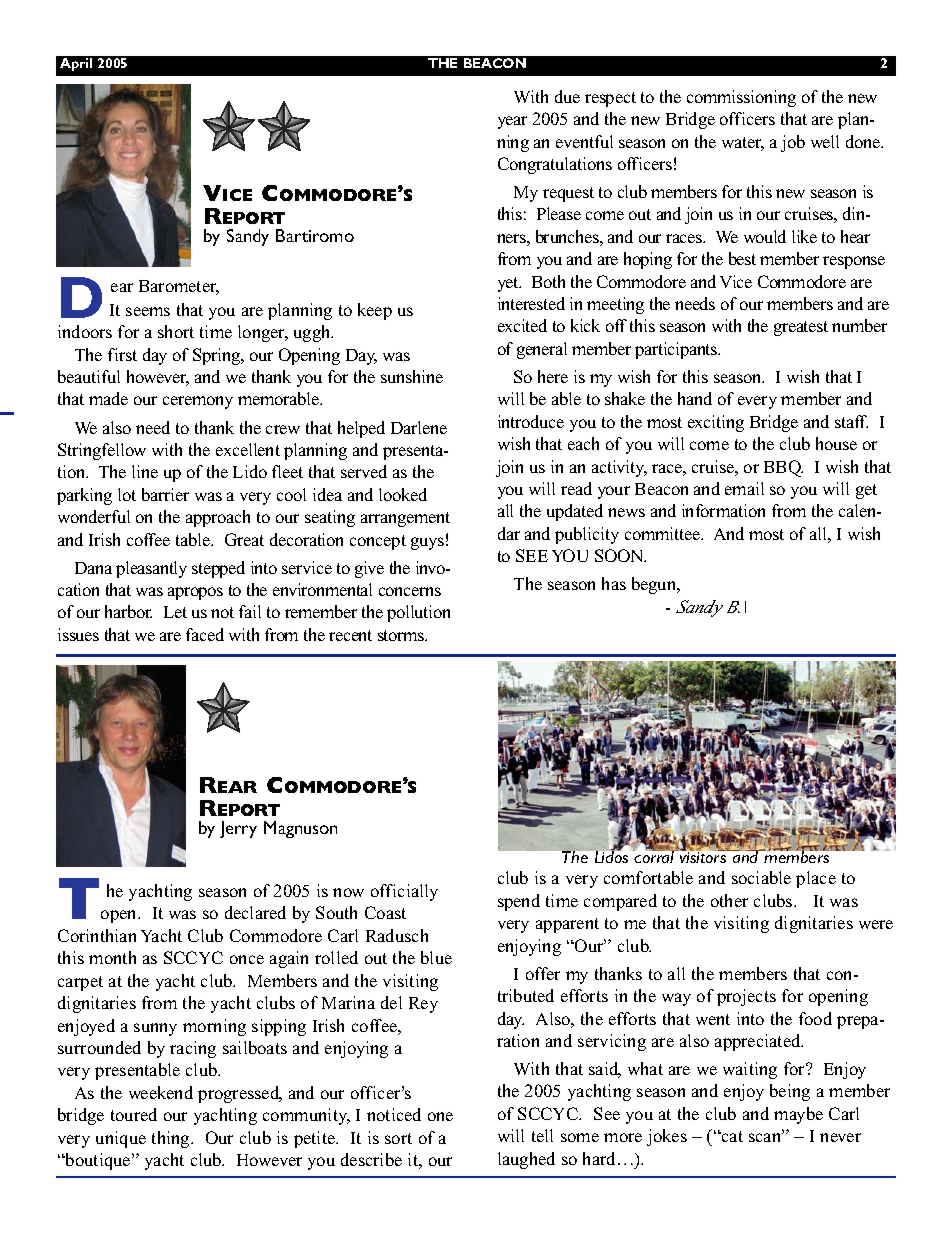 Image resolution: width=952 pixels, height=1233 pixels. Describe the element at coordinates (766, 1137) in the page. I see `scan` at that location.
